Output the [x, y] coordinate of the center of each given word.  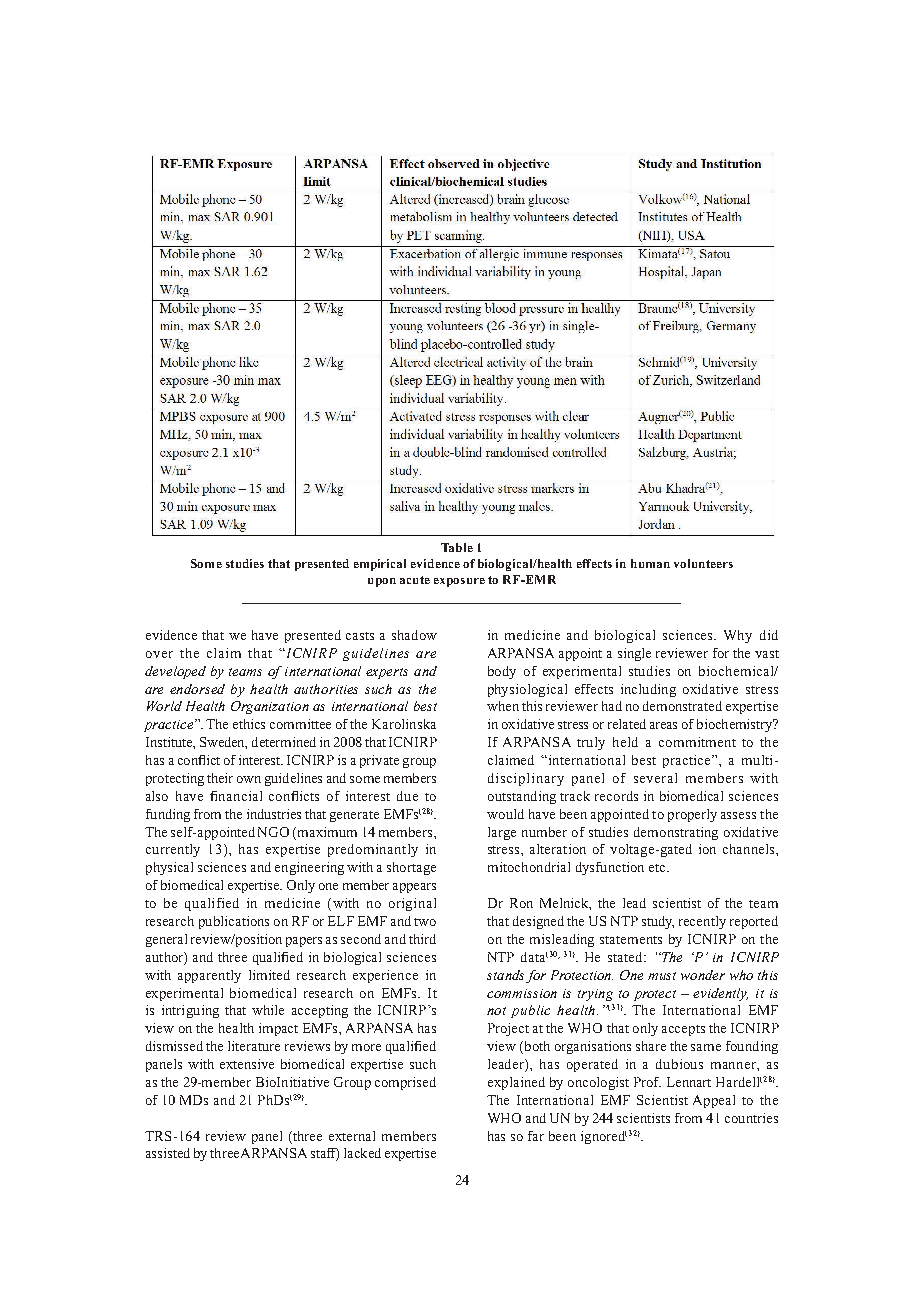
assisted [168, 1153]
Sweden [223, 743]
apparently [209, 976]
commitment [697, 742]
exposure [459, 582]
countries [751, 1118]
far [536, 1136]
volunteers [703, 563]
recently [702, 922]
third [422, 939]
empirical [380, 565]
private [379, 761]
